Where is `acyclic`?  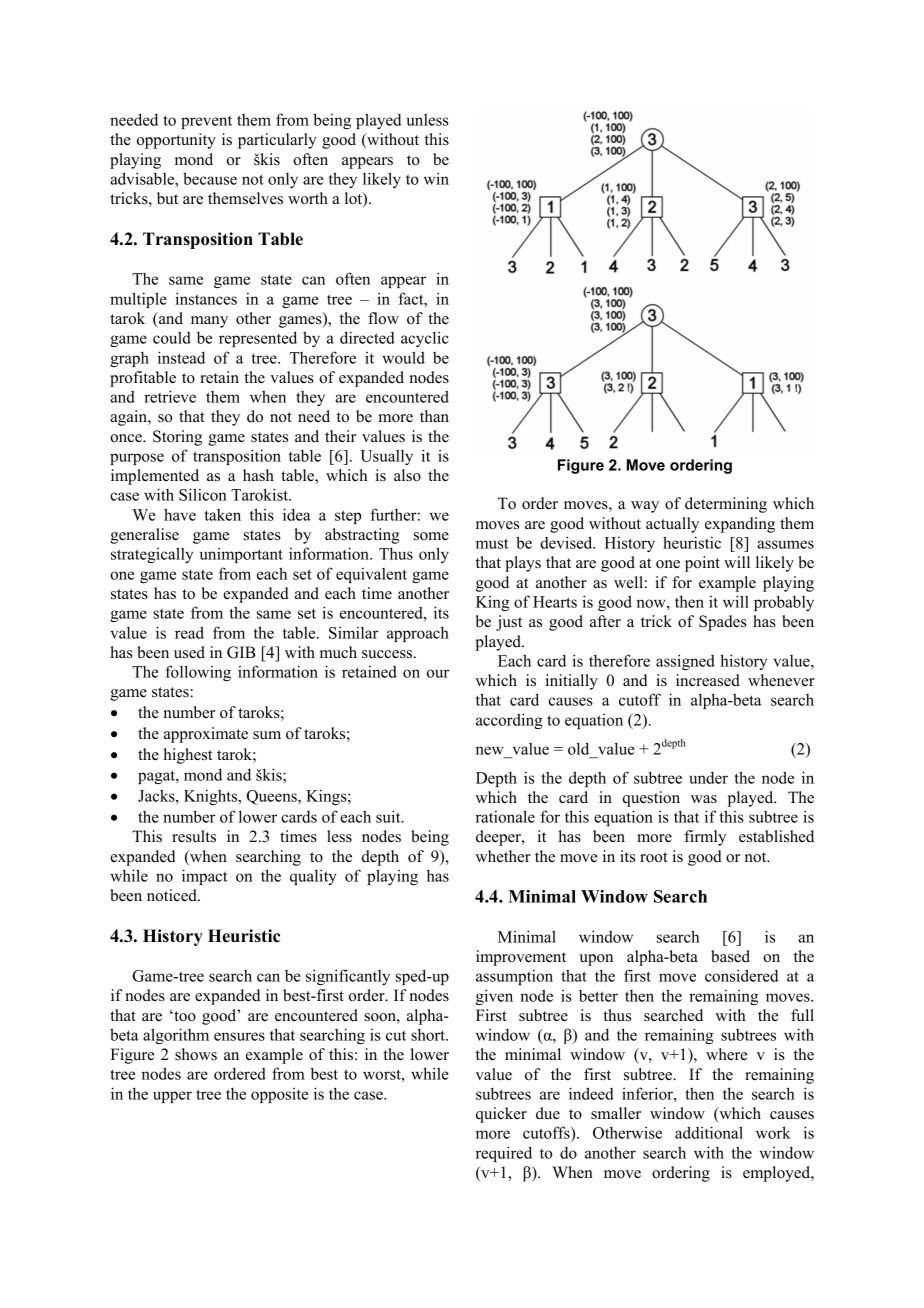 acyclic is located at coordinates (425, 339).
